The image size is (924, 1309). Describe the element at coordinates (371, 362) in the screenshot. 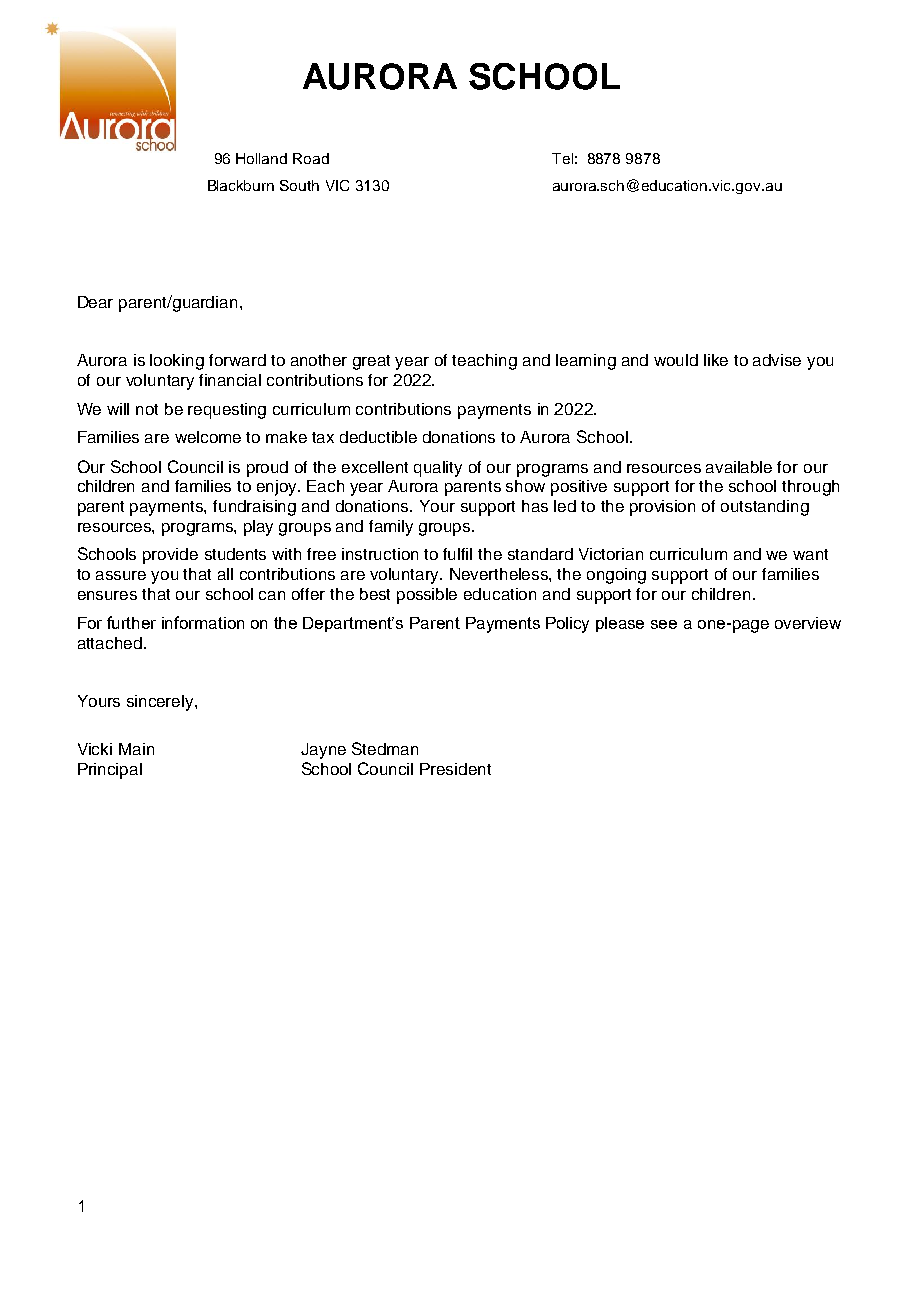

I see `great` at that location.
